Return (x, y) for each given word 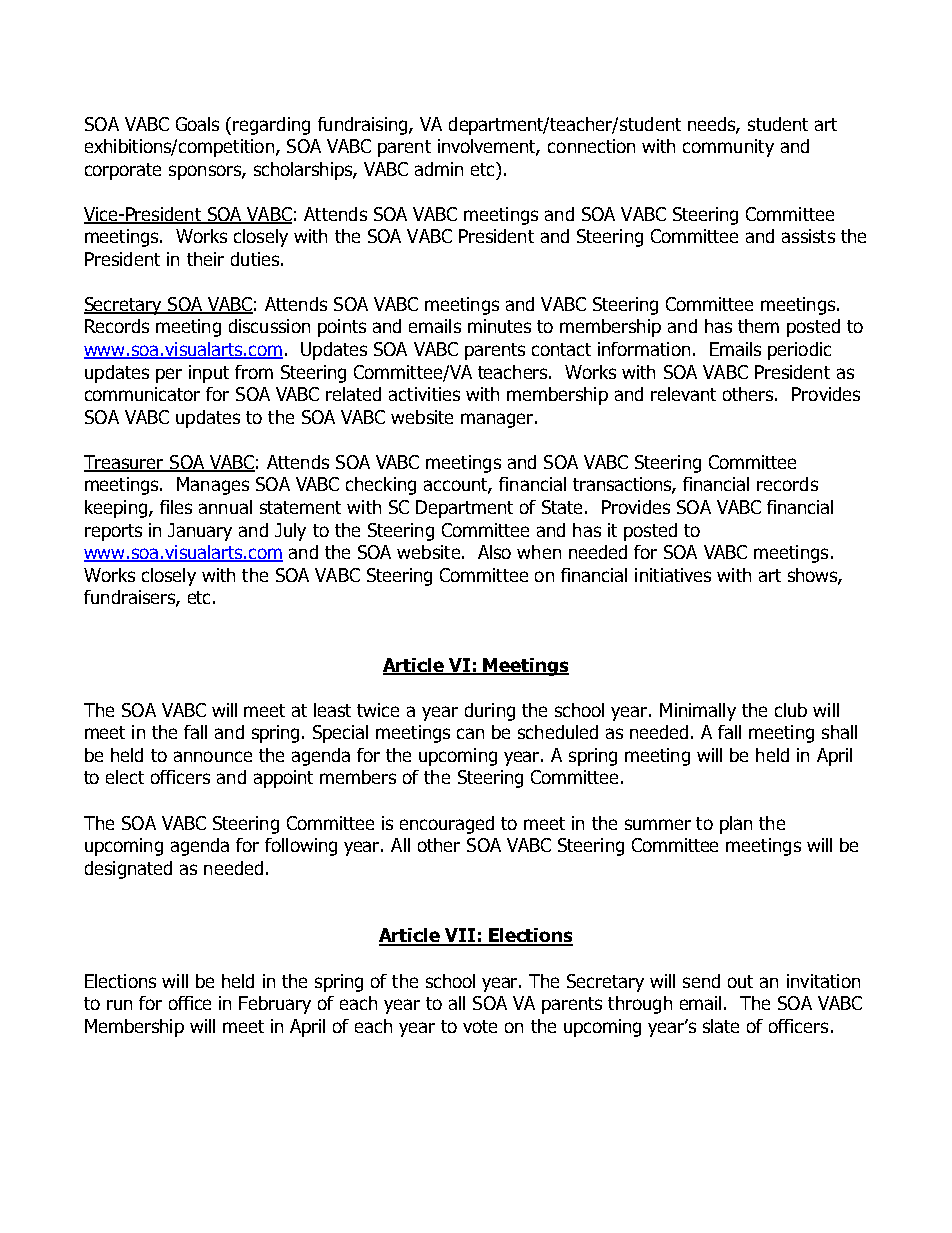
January (200, 532)
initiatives (673, 575)
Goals (197, 124)
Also (494, 552)
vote (480, 1026)
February (275, 1005)
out (740, 981)
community (728, 148)
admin (439, 169)
